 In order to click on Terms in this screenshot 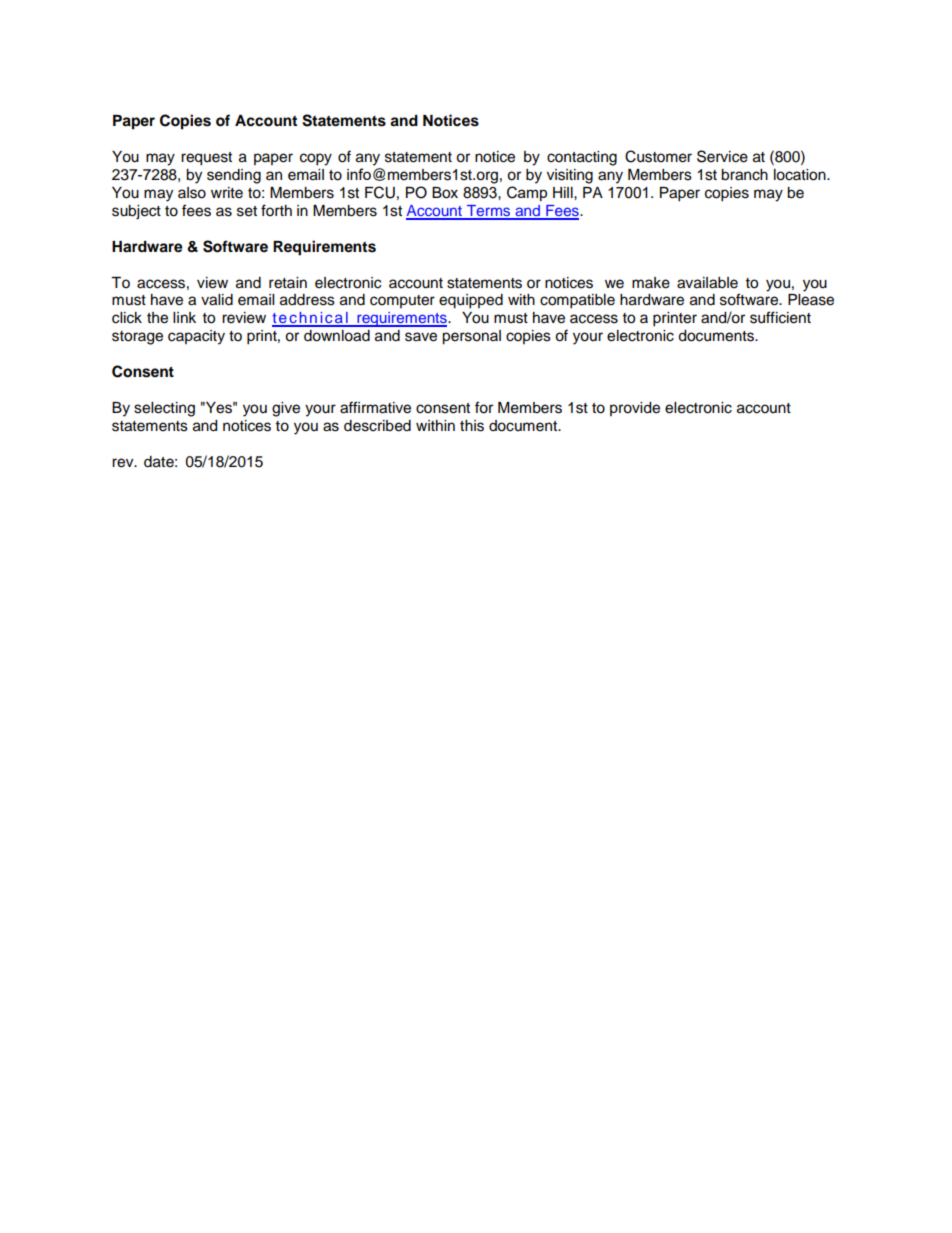, I will do `click(489, 212)`.
